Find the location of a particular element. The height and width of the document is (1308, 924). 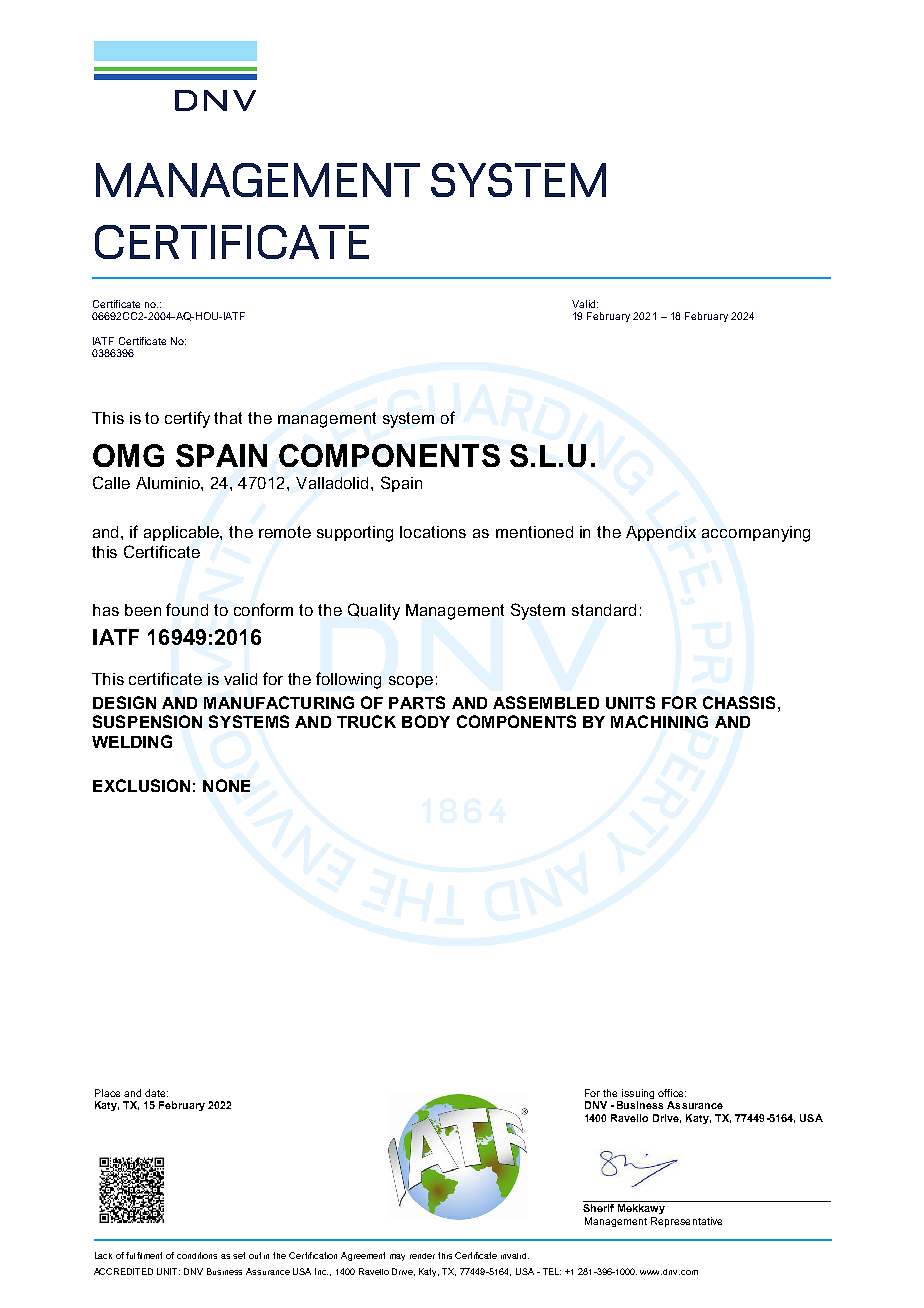

TRUCK is located at coordinates (366, 721).
